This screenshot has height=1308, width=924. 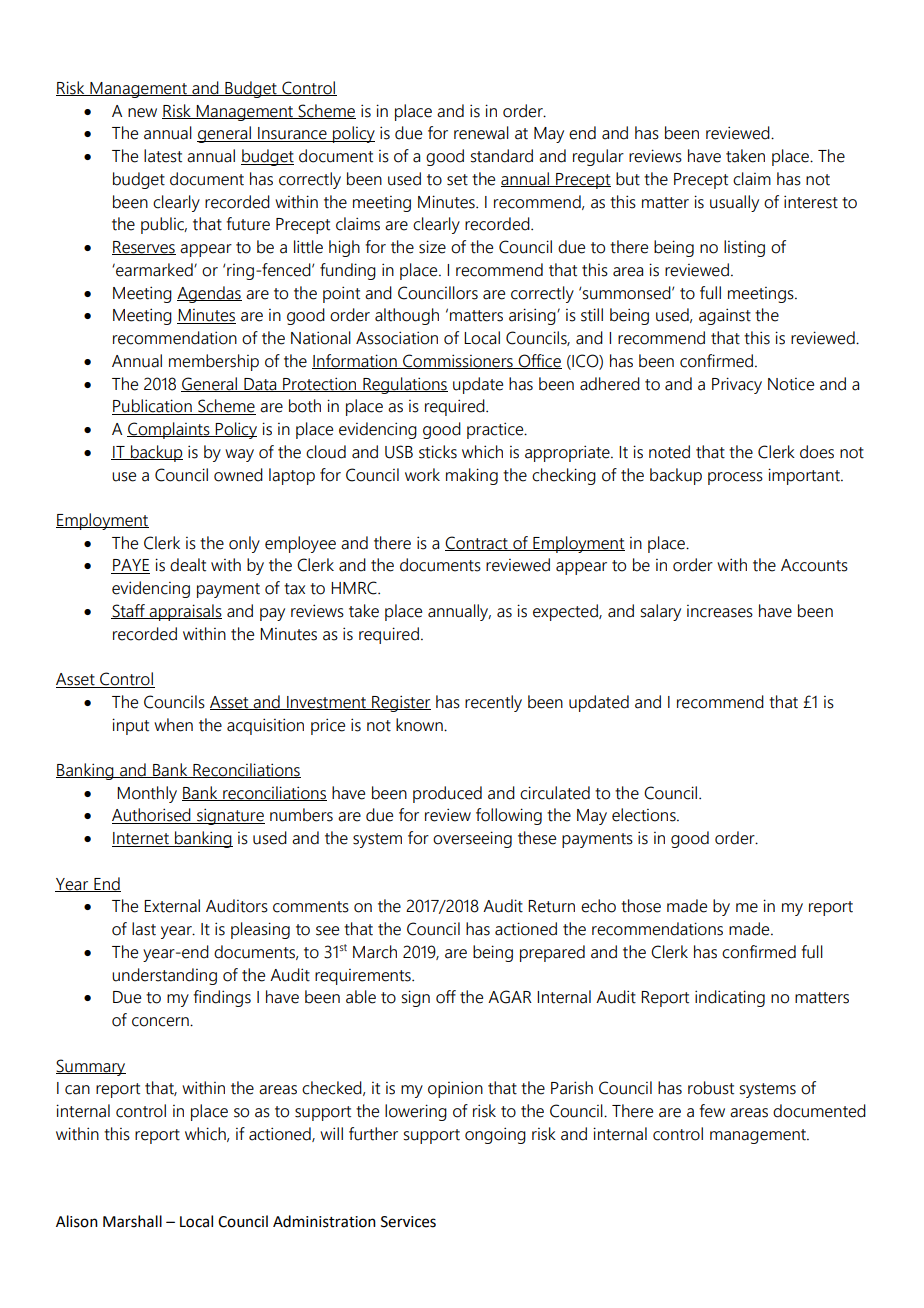 I want to click on produced, so click(x=447, y=794).
